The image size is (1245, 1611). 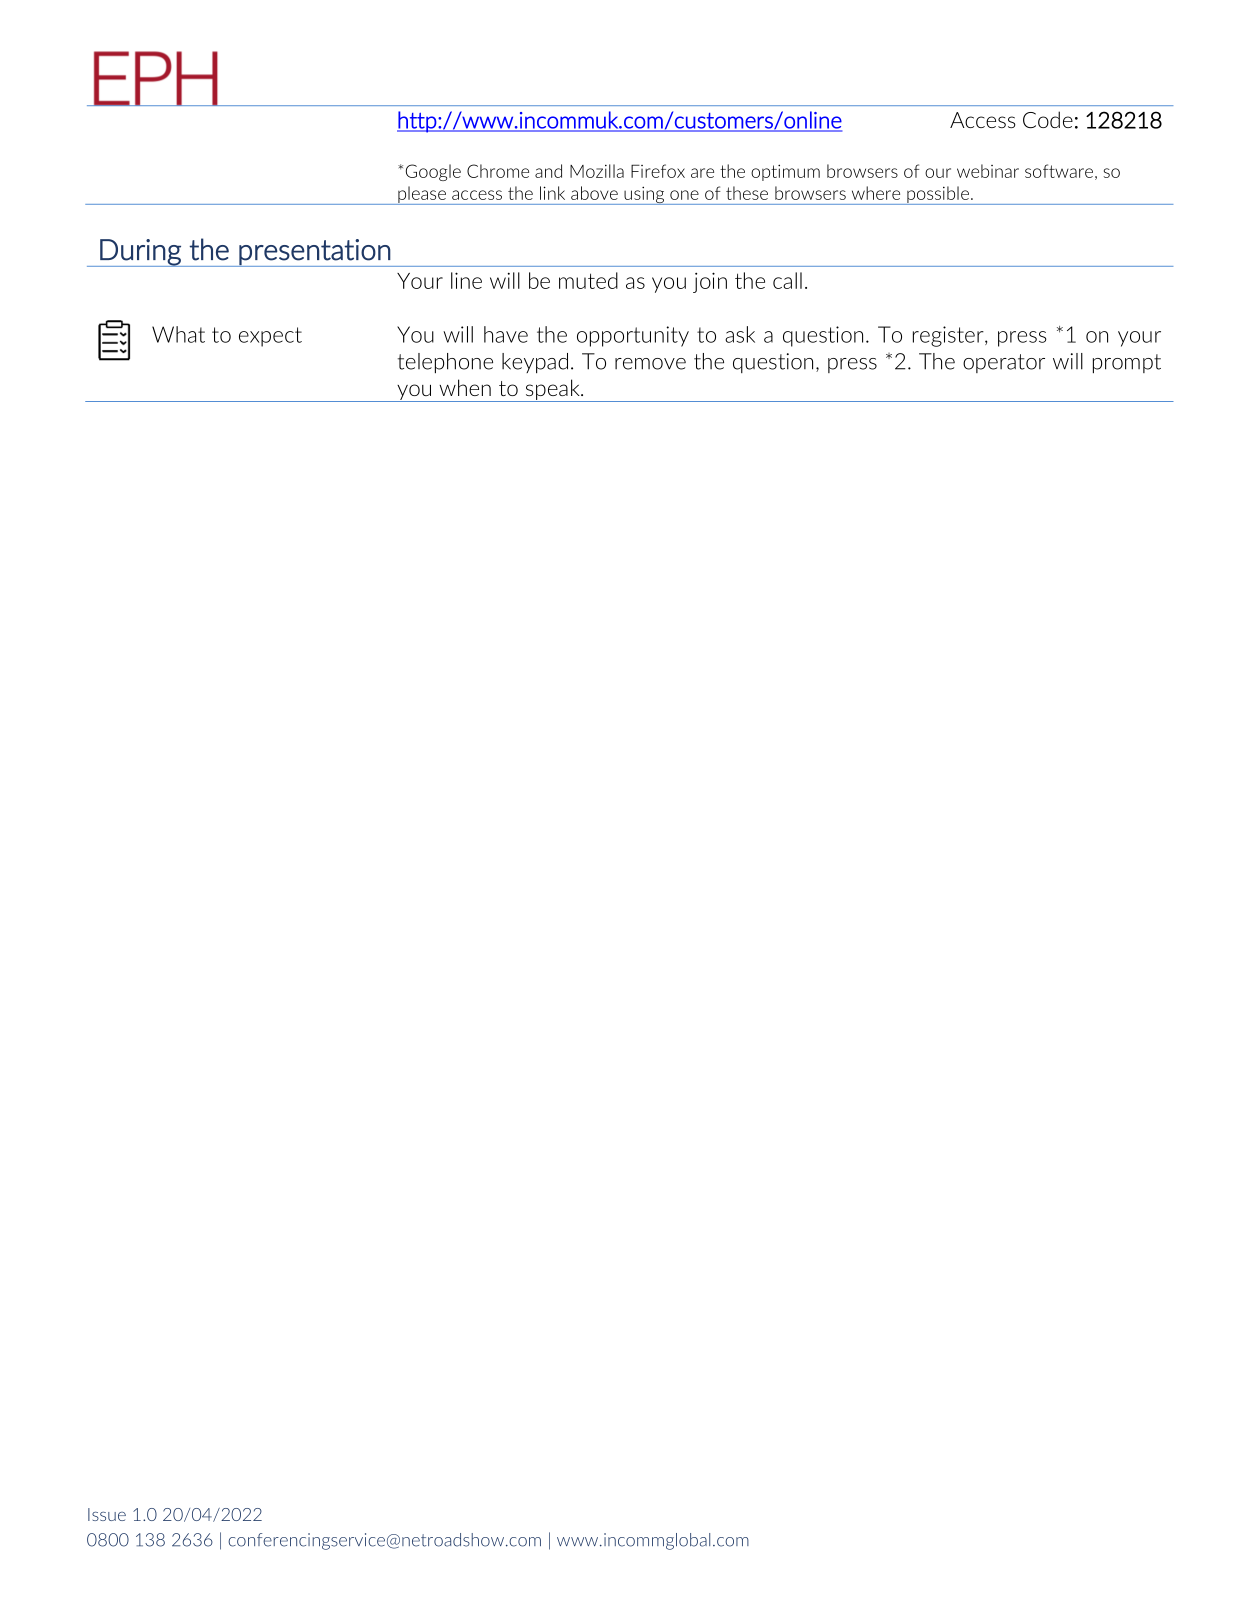 I want to click on speak, so click(x=552, y=390).
